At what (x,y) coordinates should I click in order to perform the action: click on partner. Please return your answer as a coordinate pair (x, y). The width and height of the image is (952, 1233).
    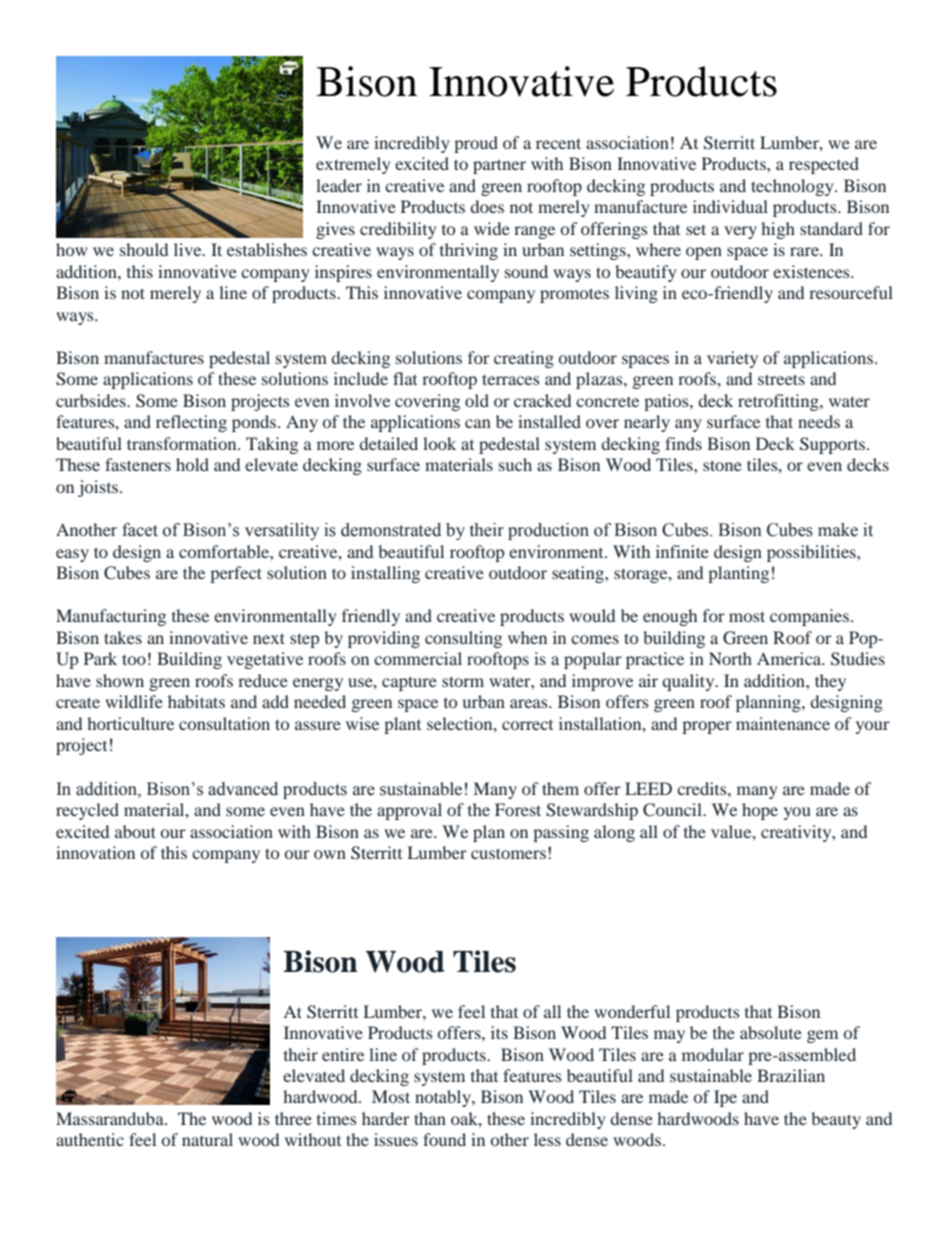
    Looking at the image, I should click on (499, 166).
